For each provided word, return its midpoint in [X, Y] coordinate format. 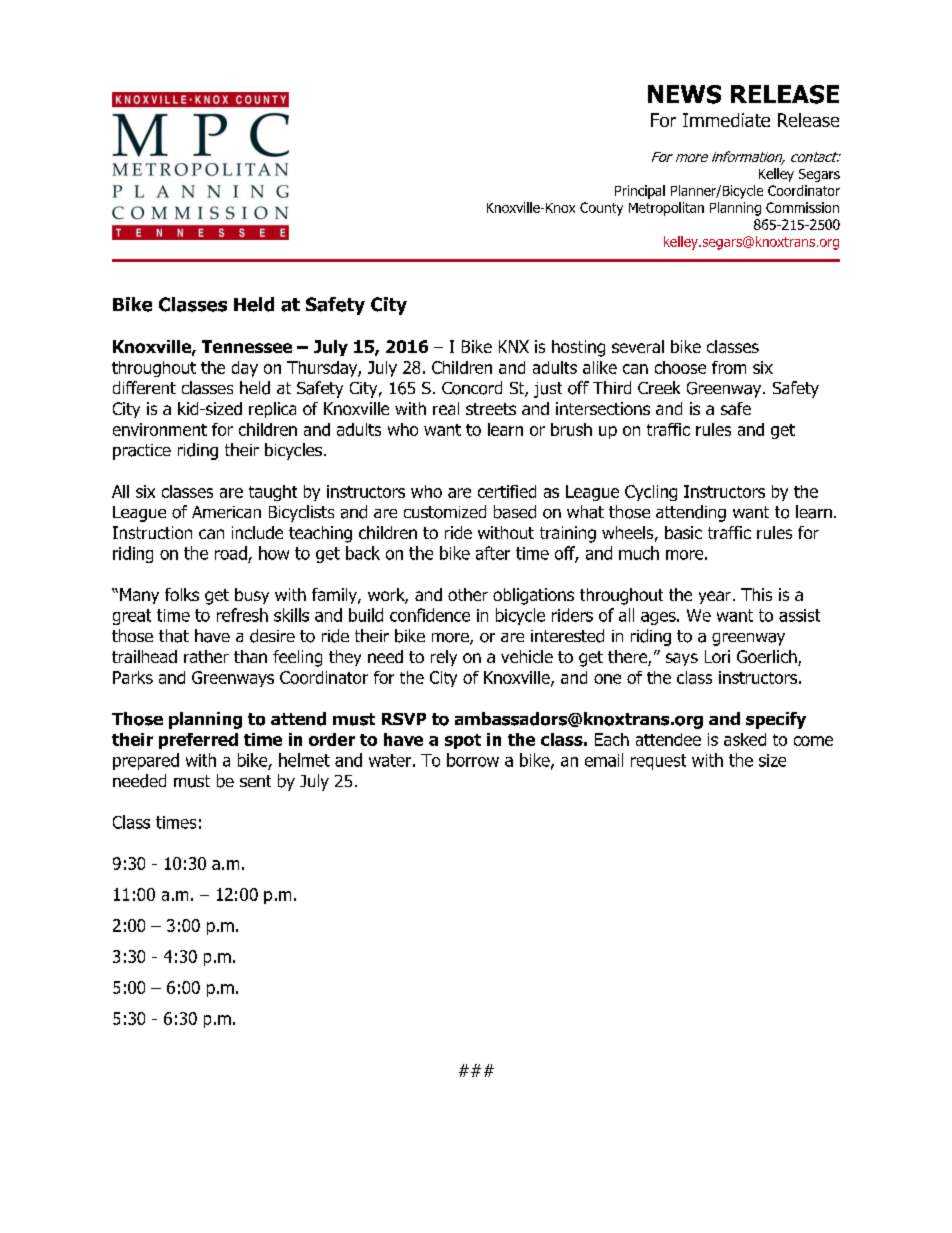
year [715, 597]
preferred [198, 741]
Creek [659, 387]
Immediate [726, 120]
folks [182, 594]
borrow [473, 760]
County [601, 209]
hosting [578, 348]
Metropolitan [666, 209]
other [468, 594]
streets [491, 409]
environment [160, 429]
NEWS [684, 94]
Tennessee [247, 346]
